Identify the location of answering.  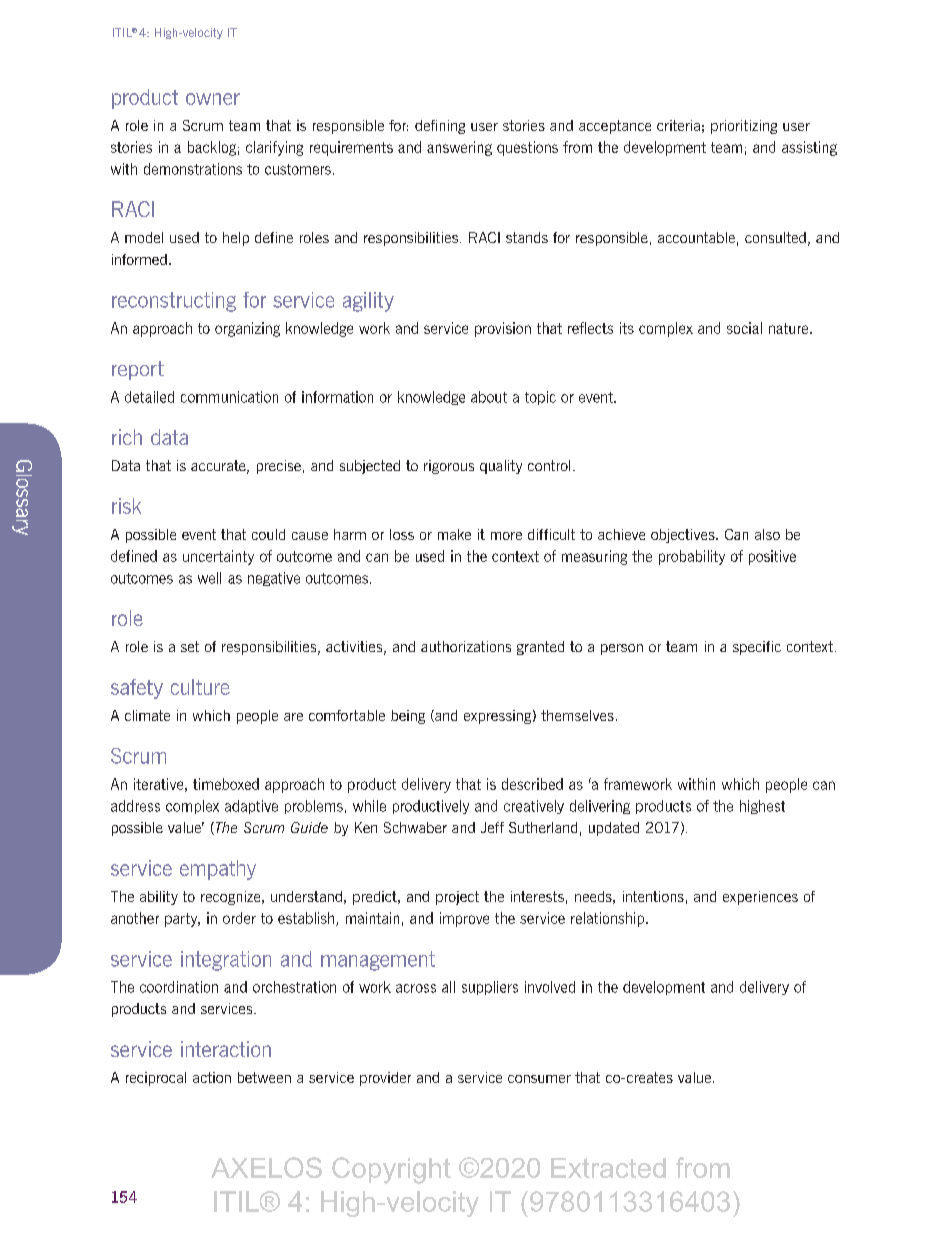
(459, 148).
